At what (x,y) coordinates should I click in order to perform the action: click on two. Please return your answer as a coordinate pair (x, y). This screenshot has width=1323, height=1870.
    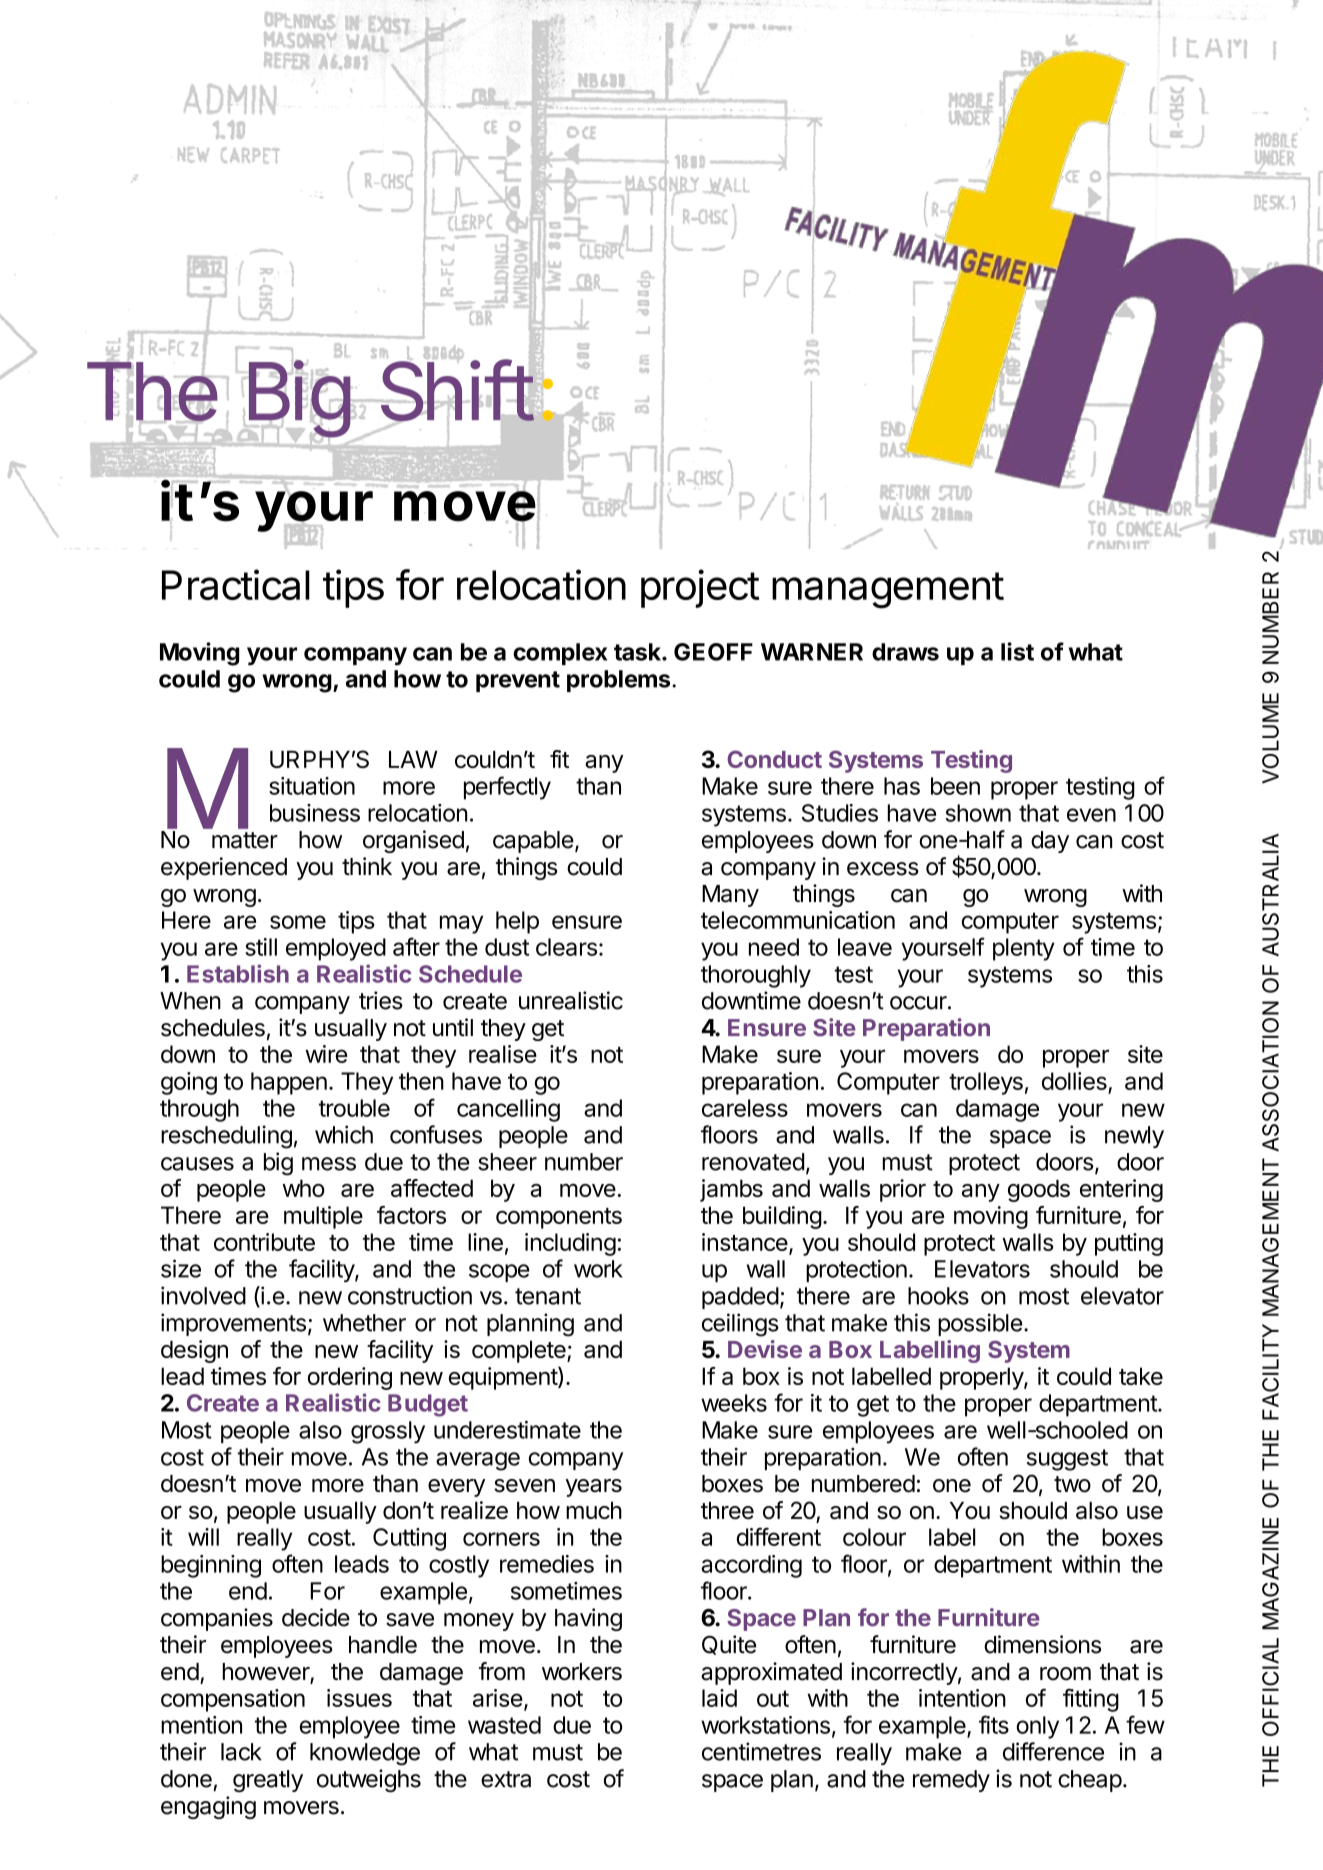
    Looking at the image, I should click on (1072, 1484).
